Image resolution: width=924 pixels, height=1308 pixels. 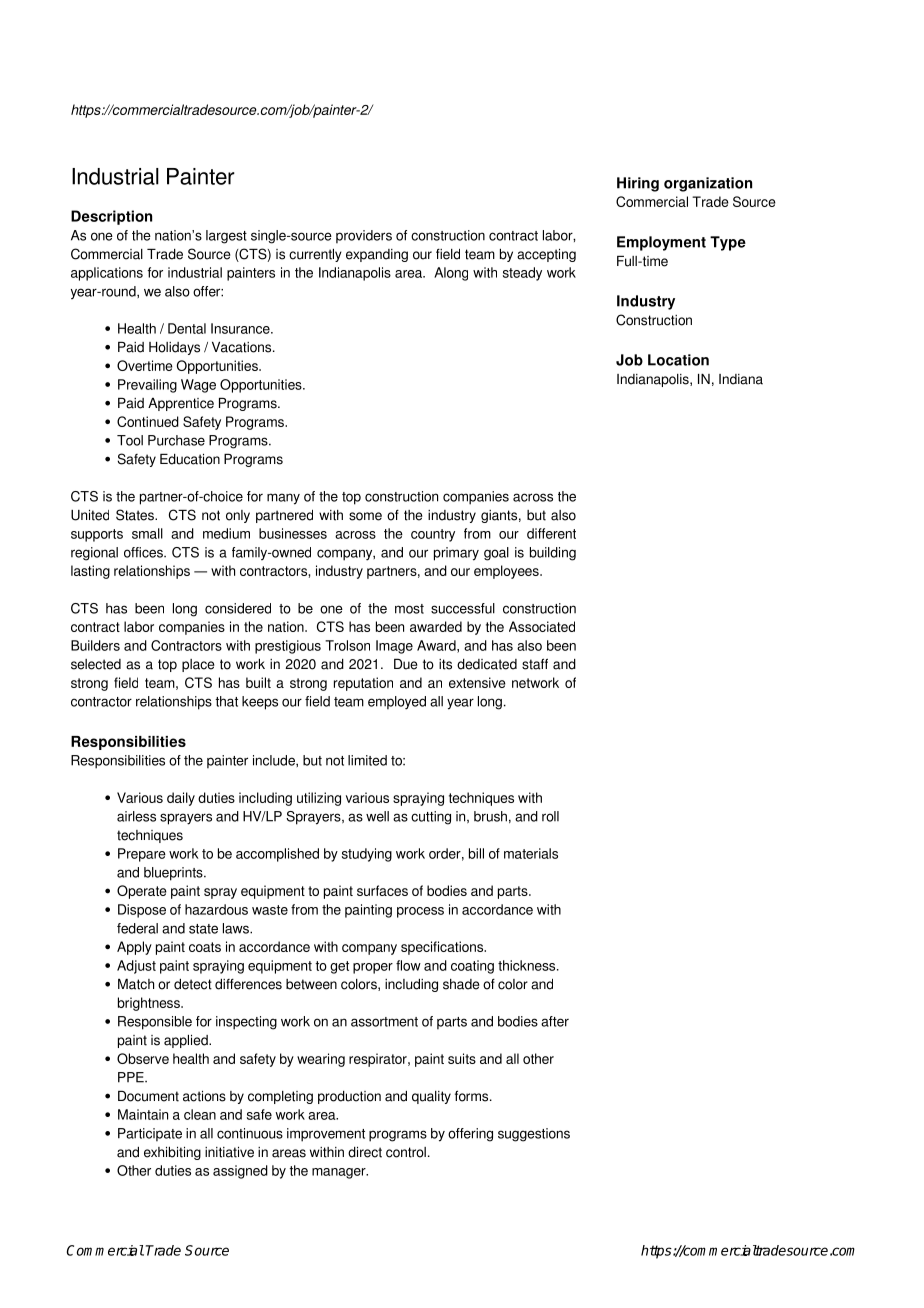 I want to click on control, so click(x=406, y=1152).
